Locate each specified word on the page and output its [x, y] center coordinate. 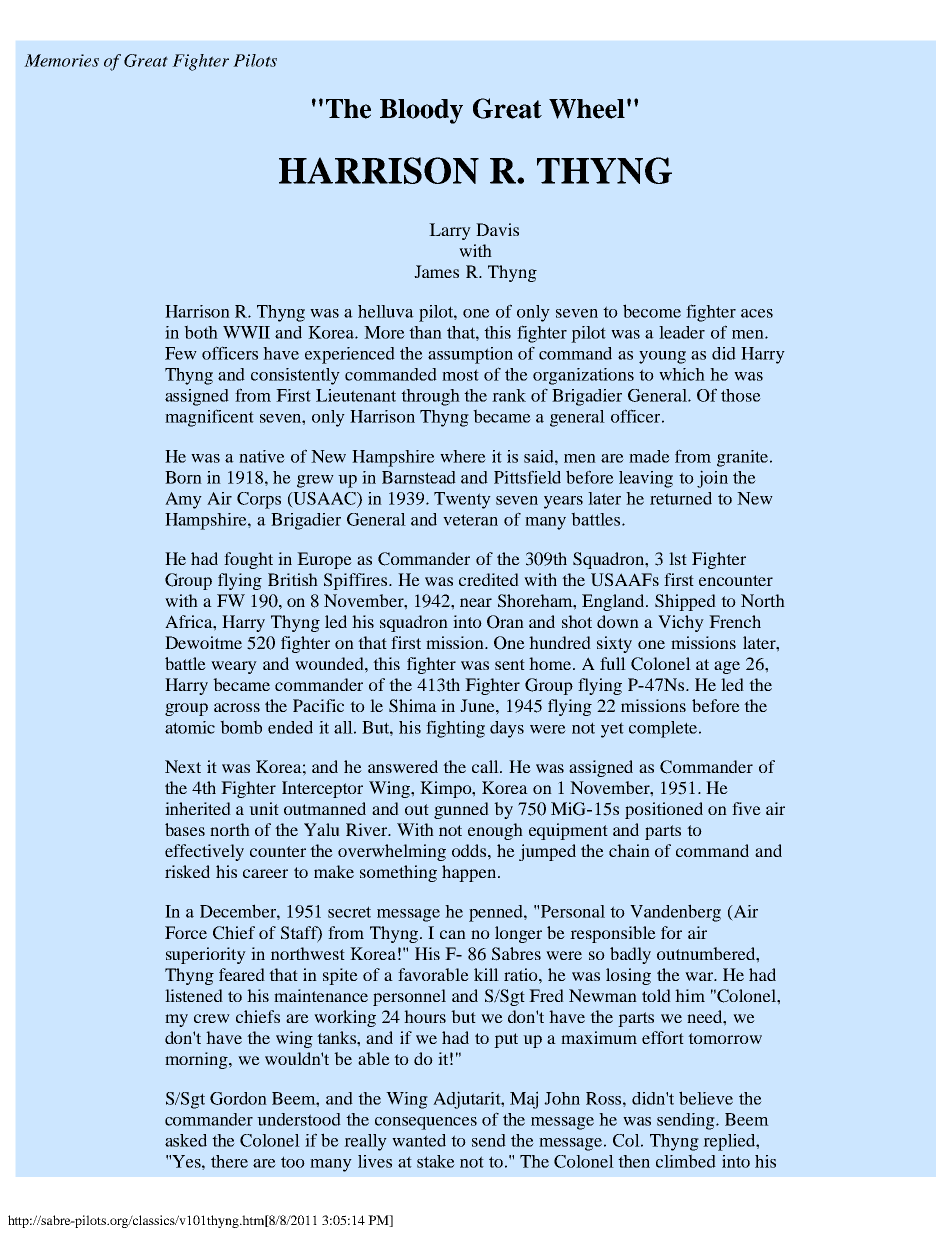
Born [183, 477]
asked [186, 1140]
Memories [61, 60]
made [649, 456]
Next [183, 766]
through [430, 397]
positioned [664, 810]
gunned [461, 810]
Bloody [421, 111]
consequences [426, 1123]
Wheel [587, 109]
